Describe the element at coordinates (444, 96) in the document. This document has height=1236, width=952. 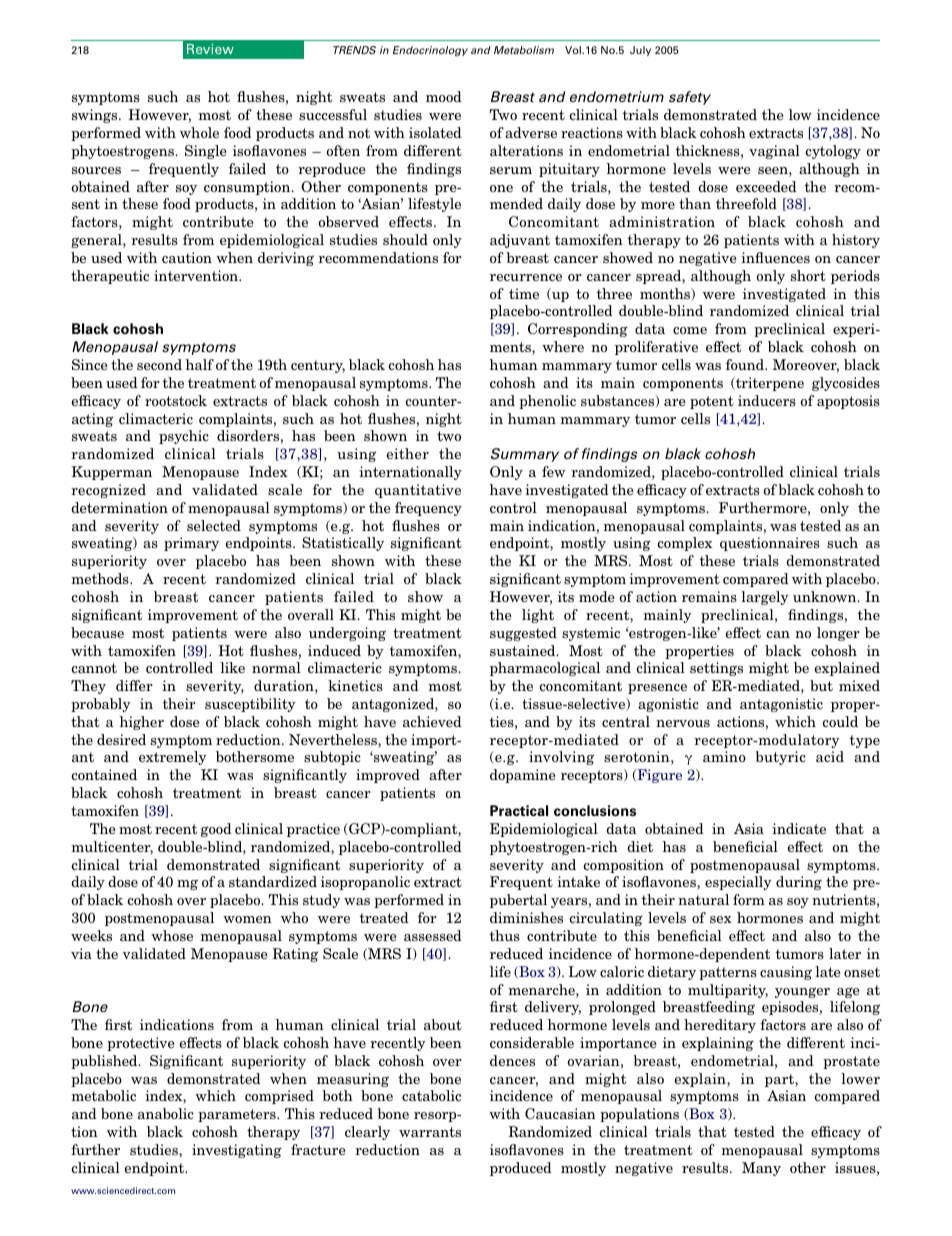
I see `mood` at that location.
